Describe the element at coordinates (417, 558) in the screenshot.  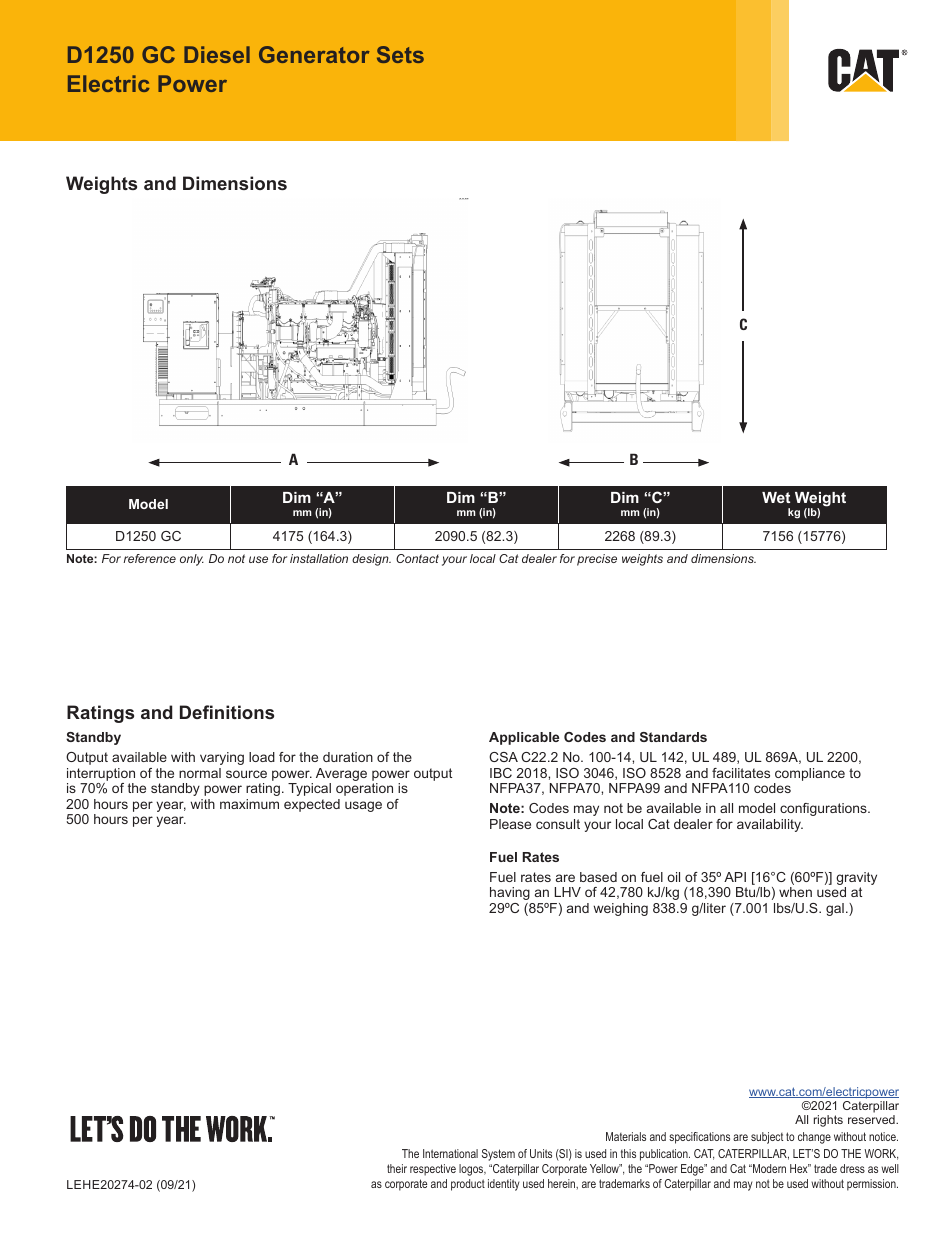
I see `Contact` at that location.
